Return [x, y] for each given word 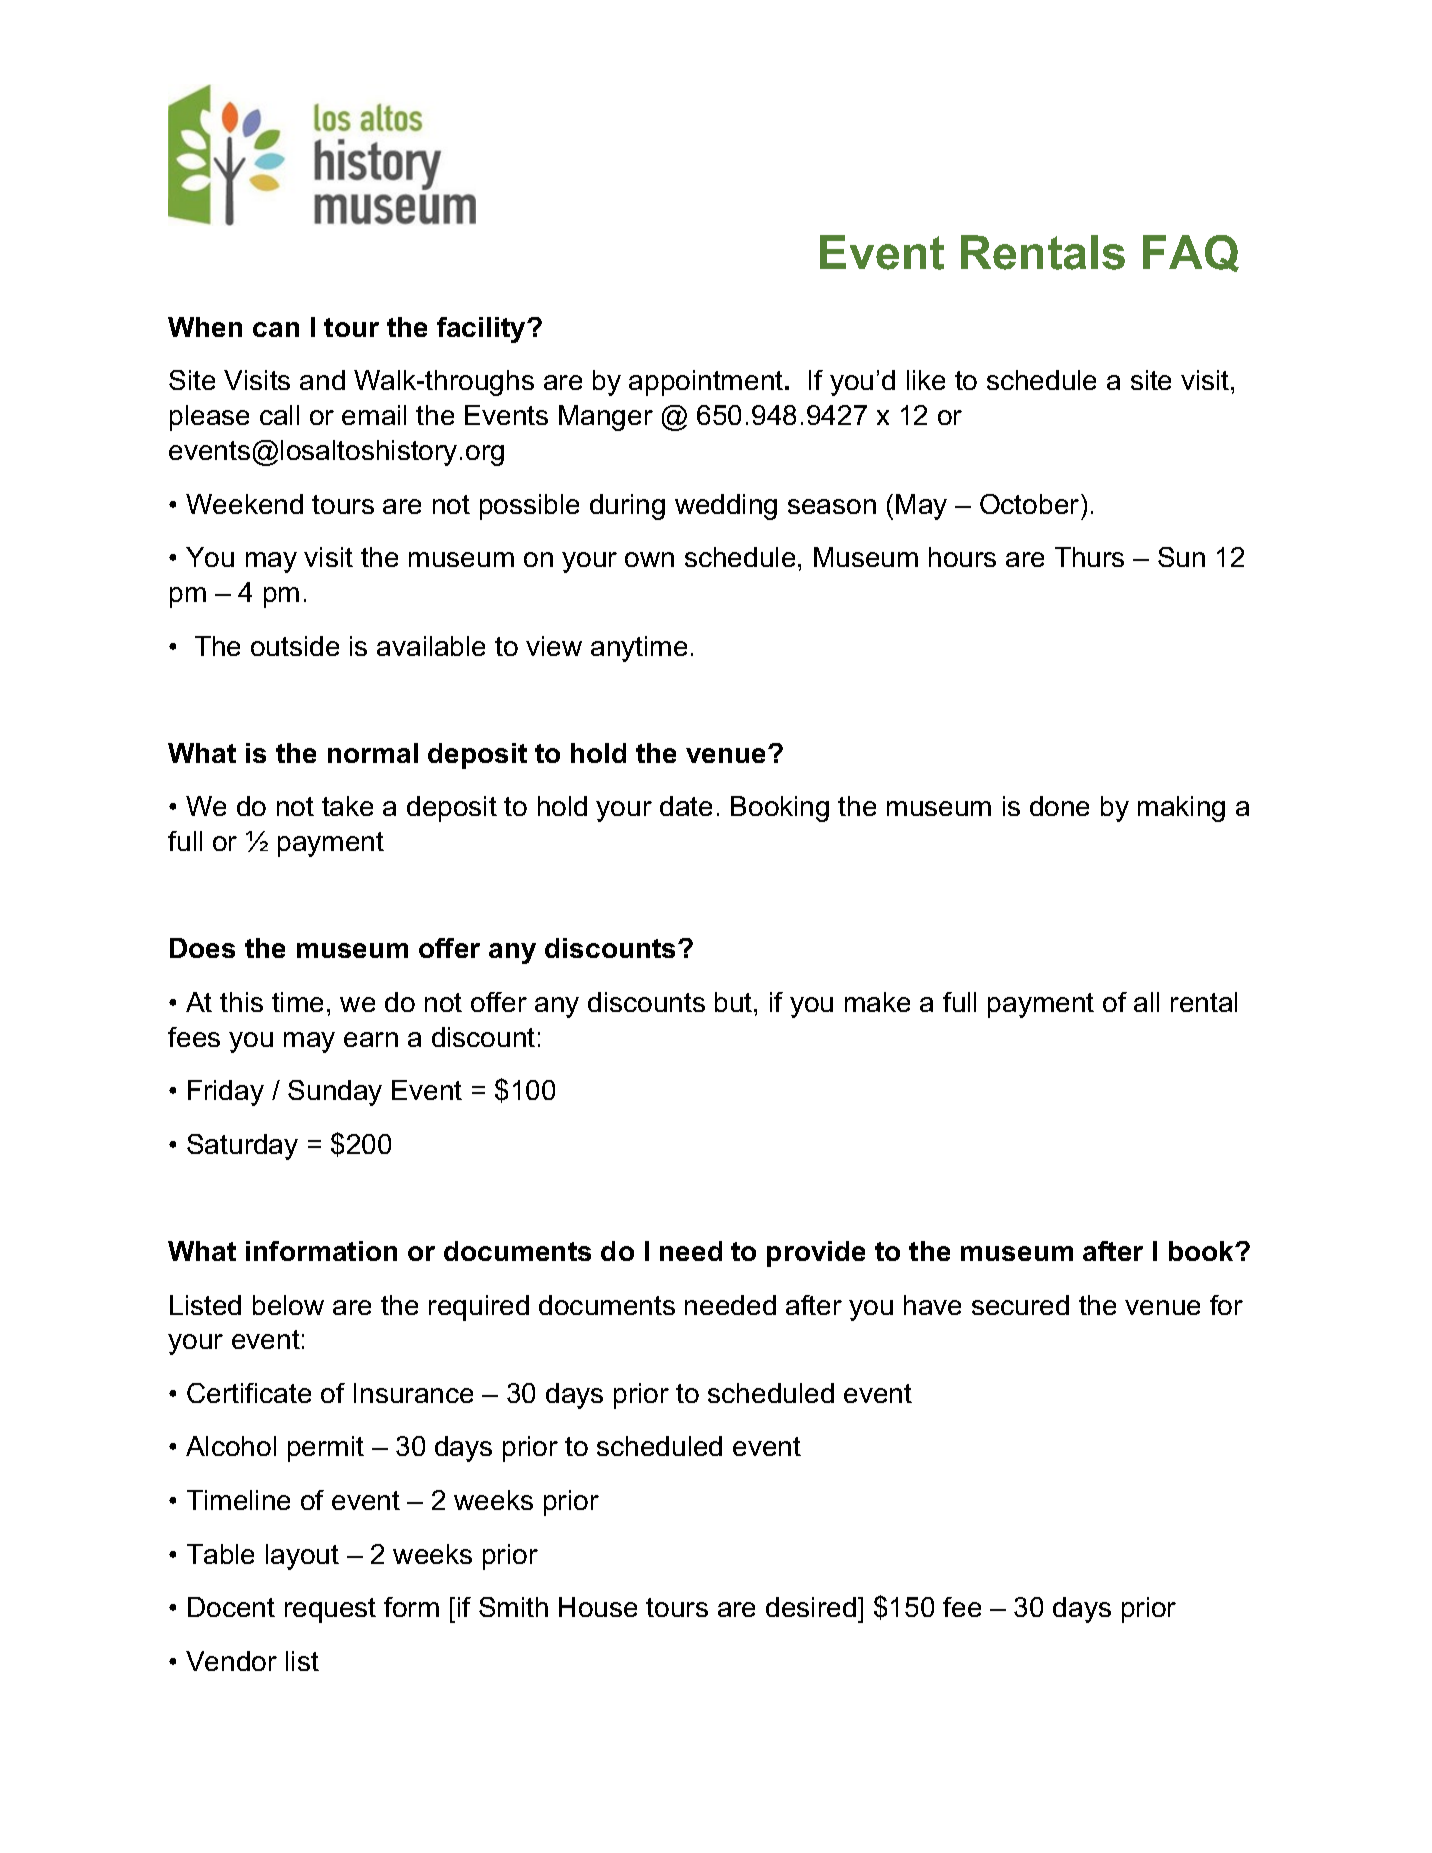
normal [373, 753]
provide [816, 1254]
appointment [707, 383]
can [276, 329]
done [1059, 806]
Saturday [242, 1147]
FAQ [1191, 253]
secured [1020, 1305]
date [686, 806]
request [330, 1610]
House [598, 1607]
